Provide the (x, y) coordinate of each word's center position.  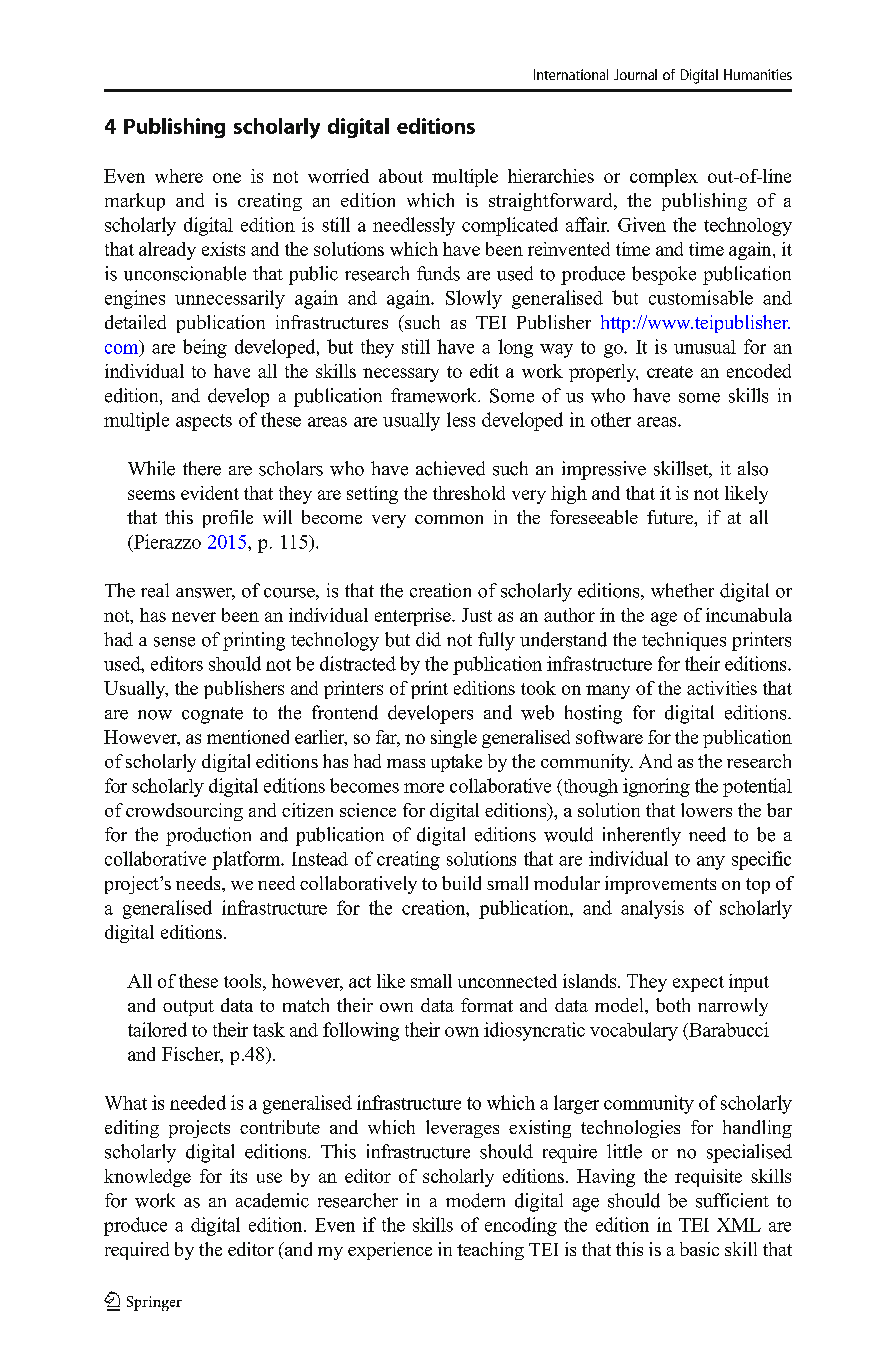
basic (699, 1249)
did (428, 639)
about (401, 176)
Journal (635, 74)
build (461, 883)
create (670, 372)
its (238, 1176)
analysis (652, 909)
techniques (684, 641)
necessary (401, 375)
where (179, 176)
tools (244, 981)
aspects (204, 422)
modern (475, 1200)
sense (174, 642)
